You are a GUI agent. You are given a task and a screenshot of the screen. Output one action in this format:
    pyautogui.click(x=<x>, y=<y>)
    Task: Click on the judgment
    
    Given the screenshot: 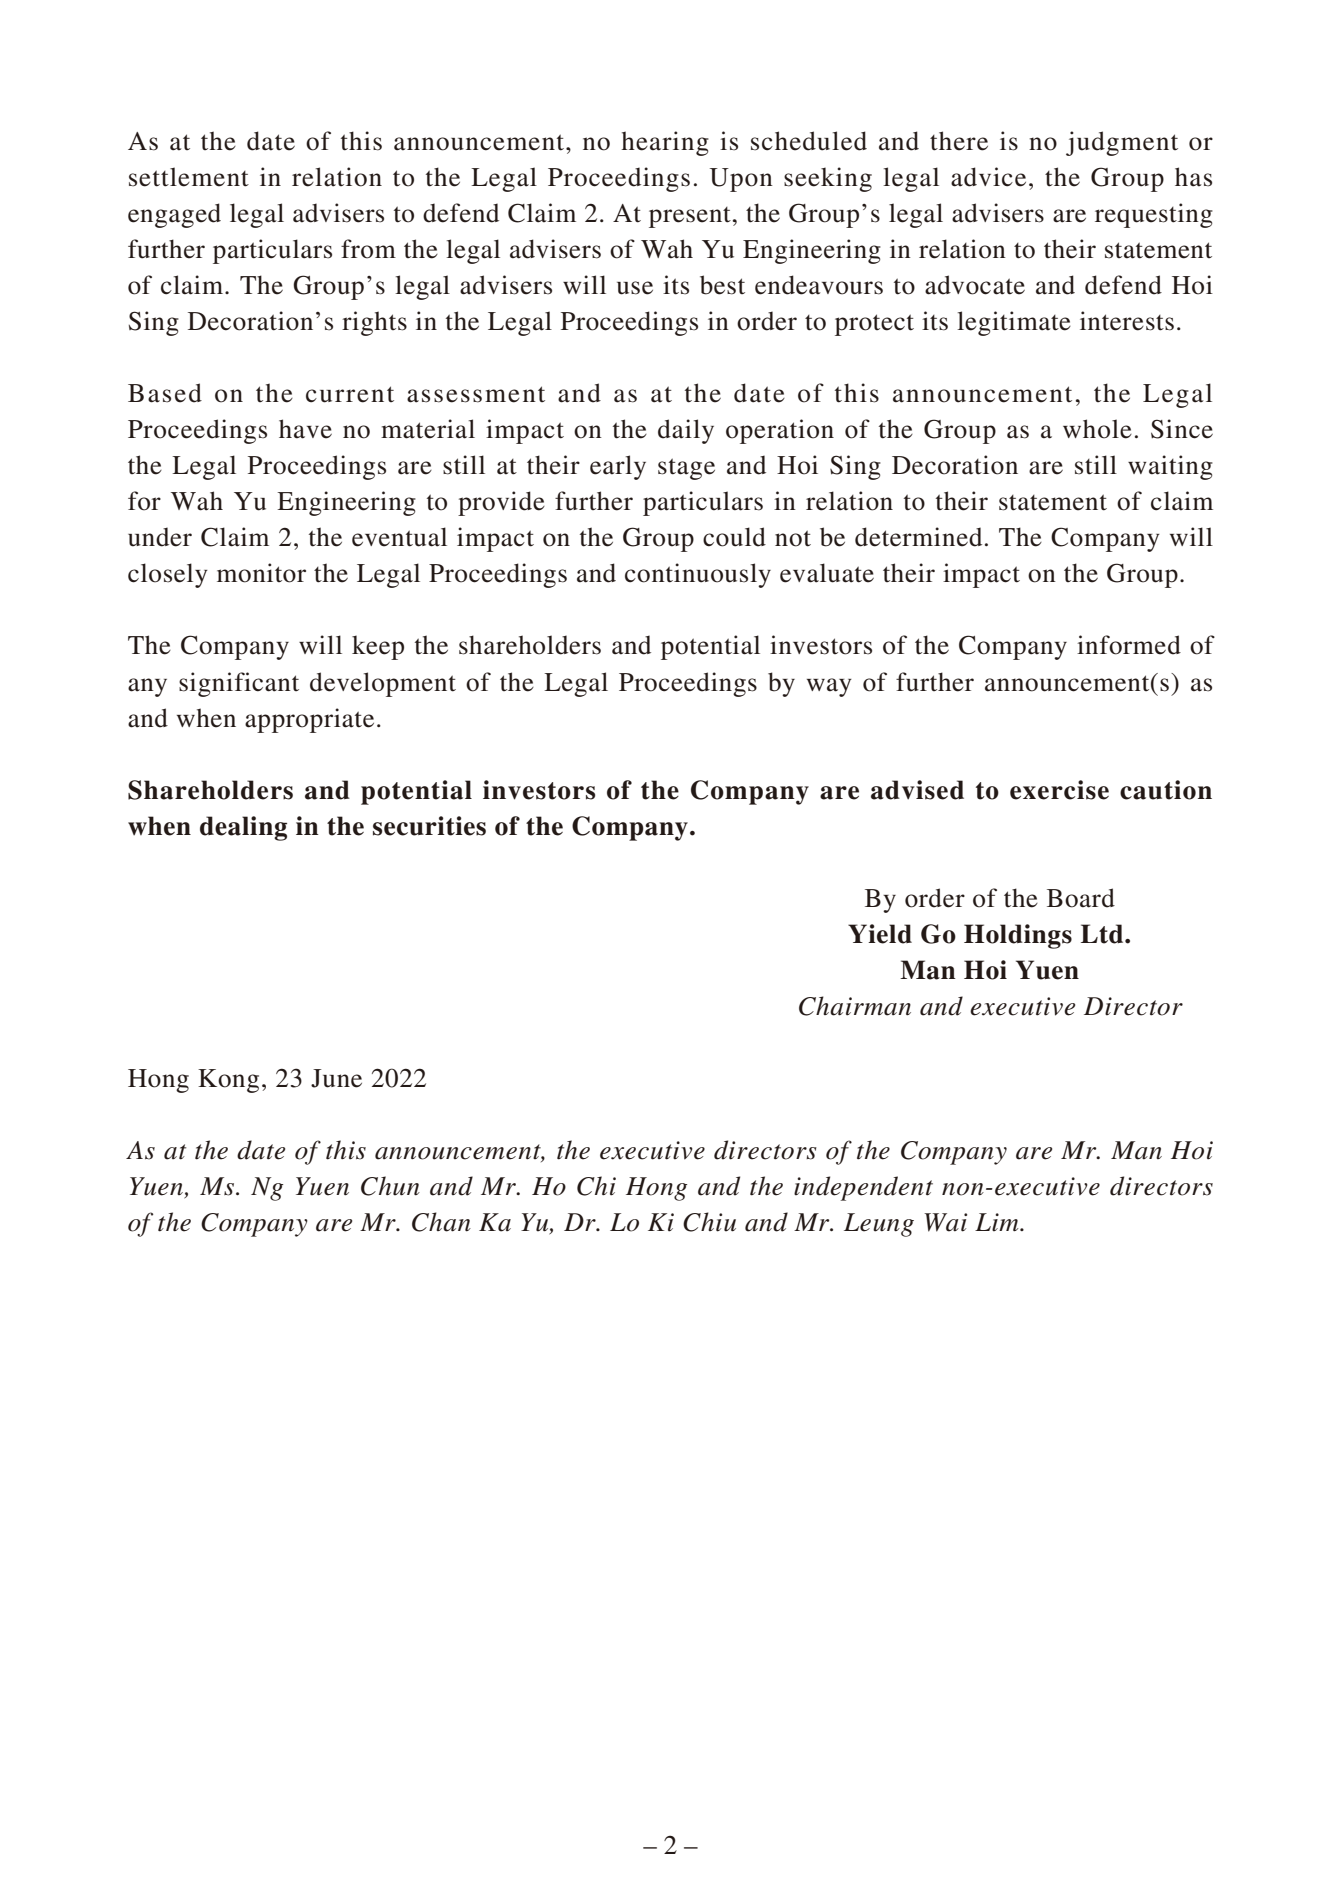 What is the action you would take?
    pyautogui.click(x=1122, y=143)
